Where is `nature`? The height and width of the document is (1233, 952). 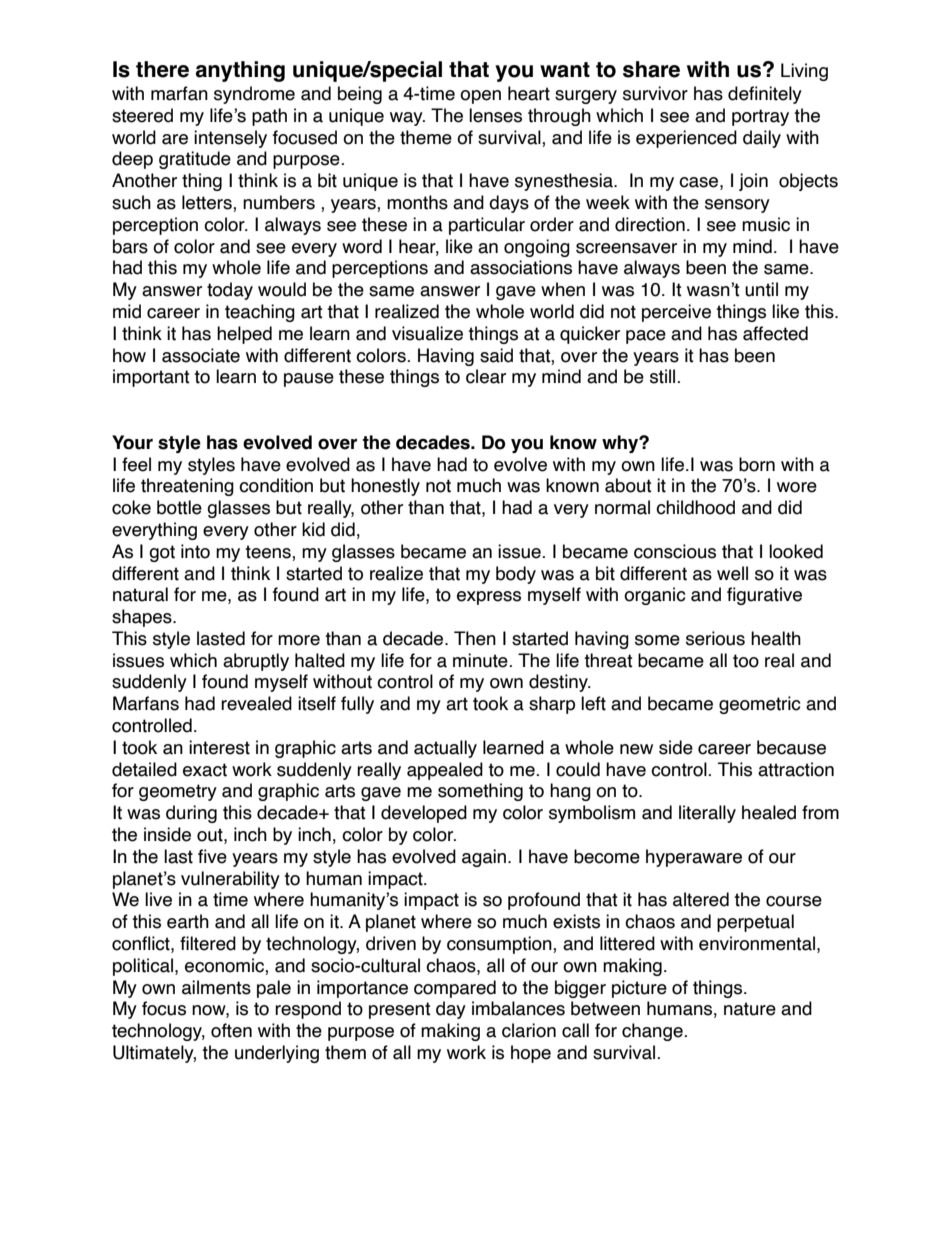
nature is located at coordinates (750, 1009).
